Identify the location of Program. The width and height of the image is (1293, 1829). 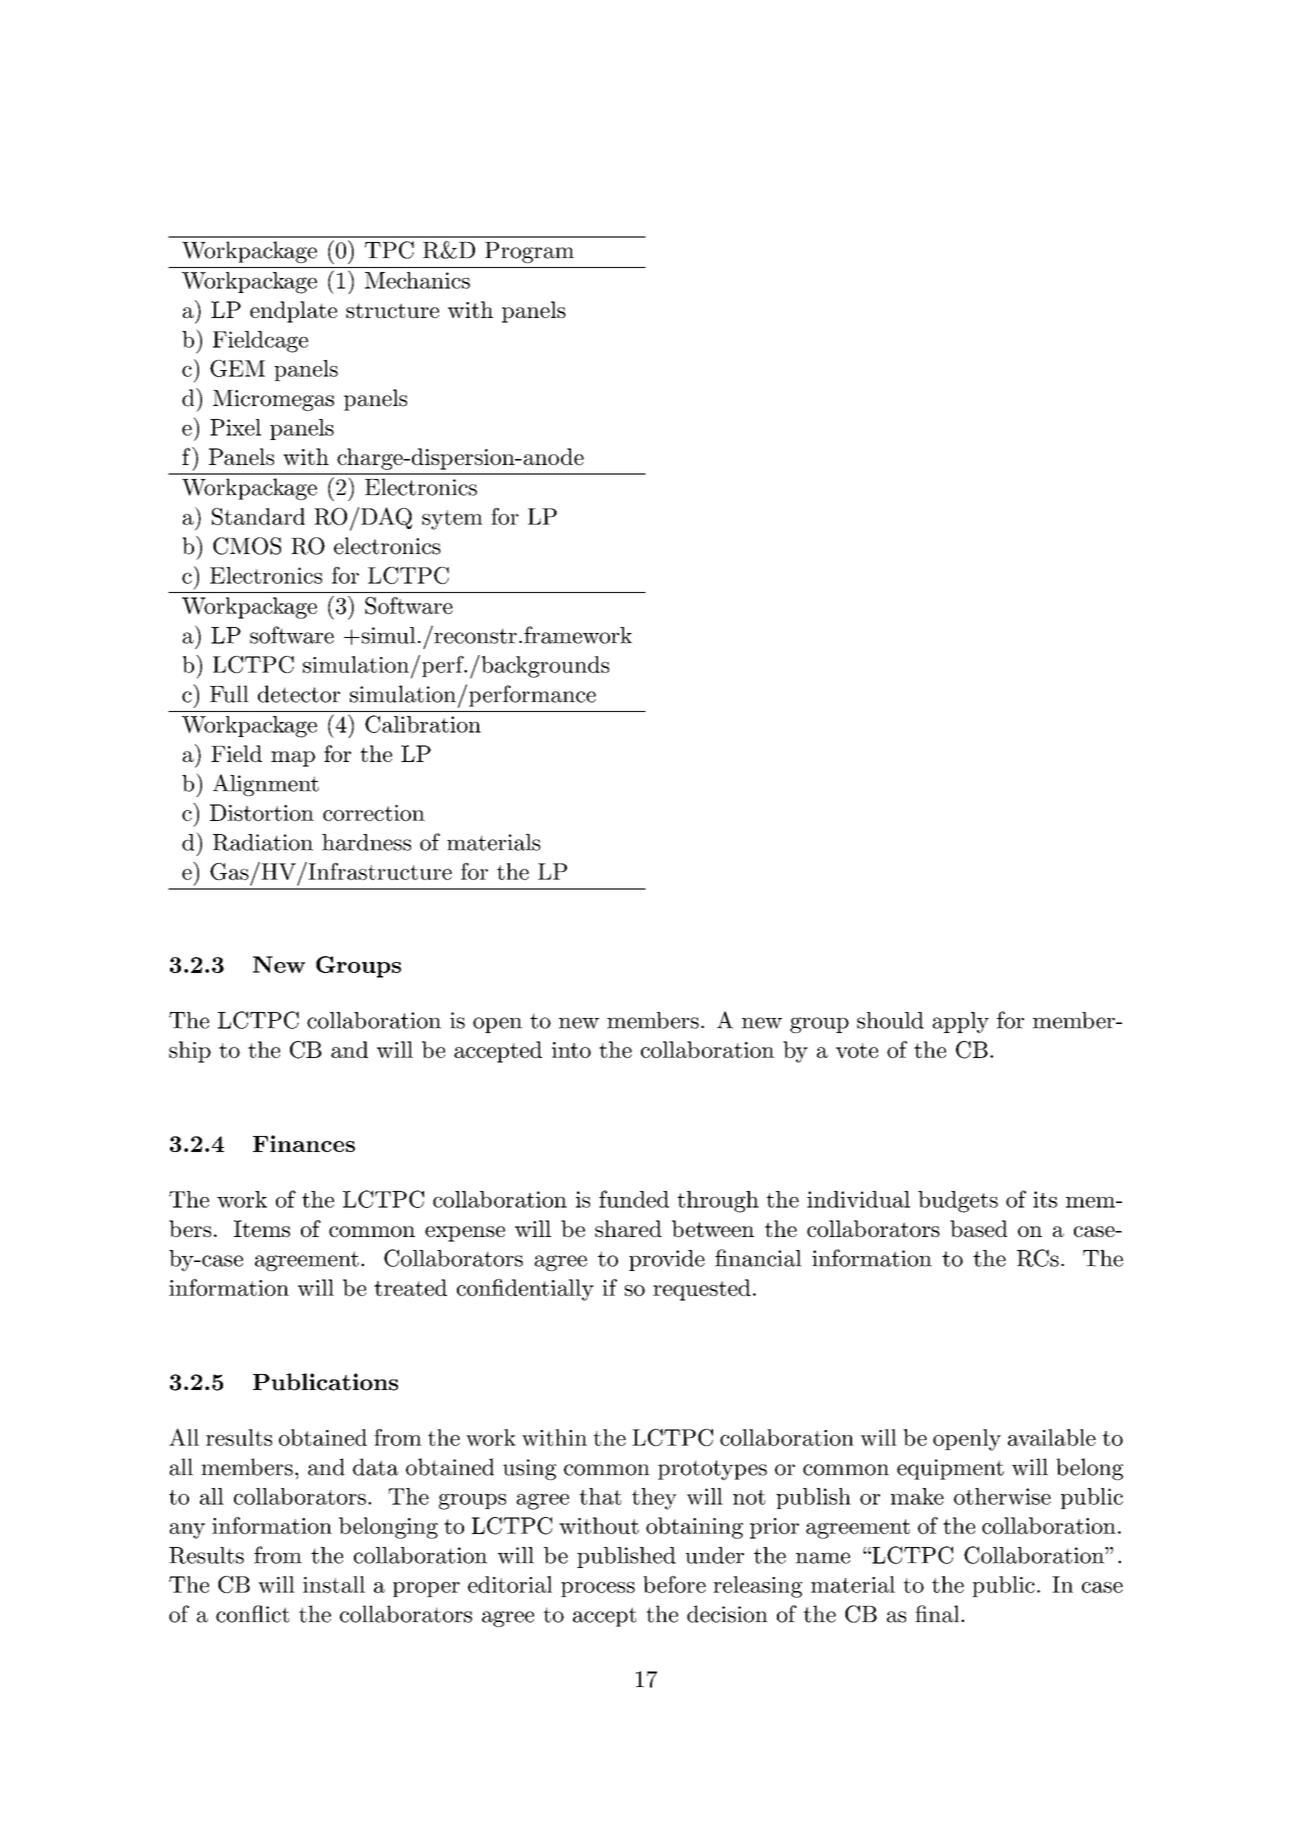
(529, 252).
